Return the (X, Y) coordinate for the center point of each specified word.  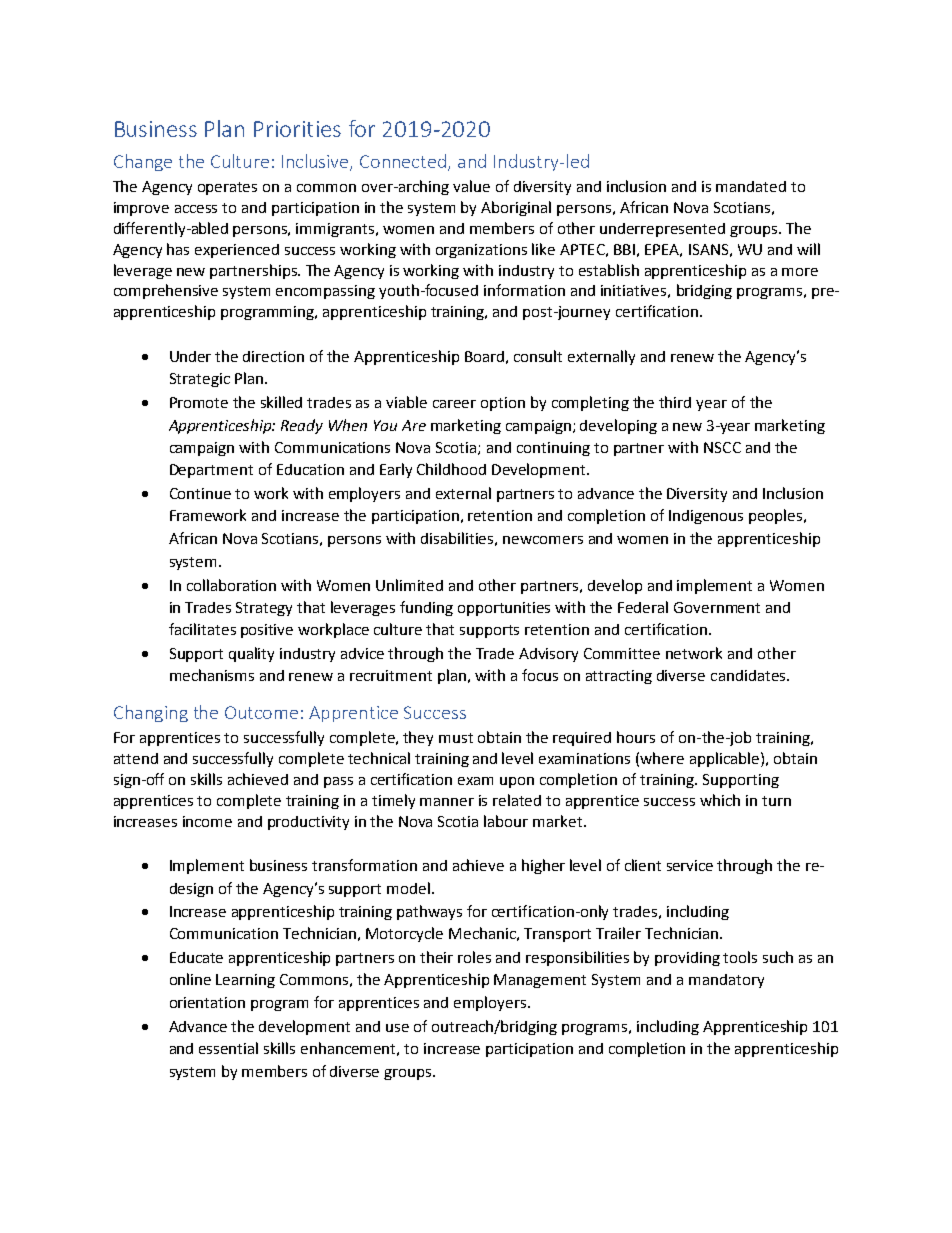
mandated (751, 186)
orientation (207, 1002)
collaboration (231, 585)
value (471, 186)
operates (227, 188)
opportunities (504, 609)
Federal (643, 607)
